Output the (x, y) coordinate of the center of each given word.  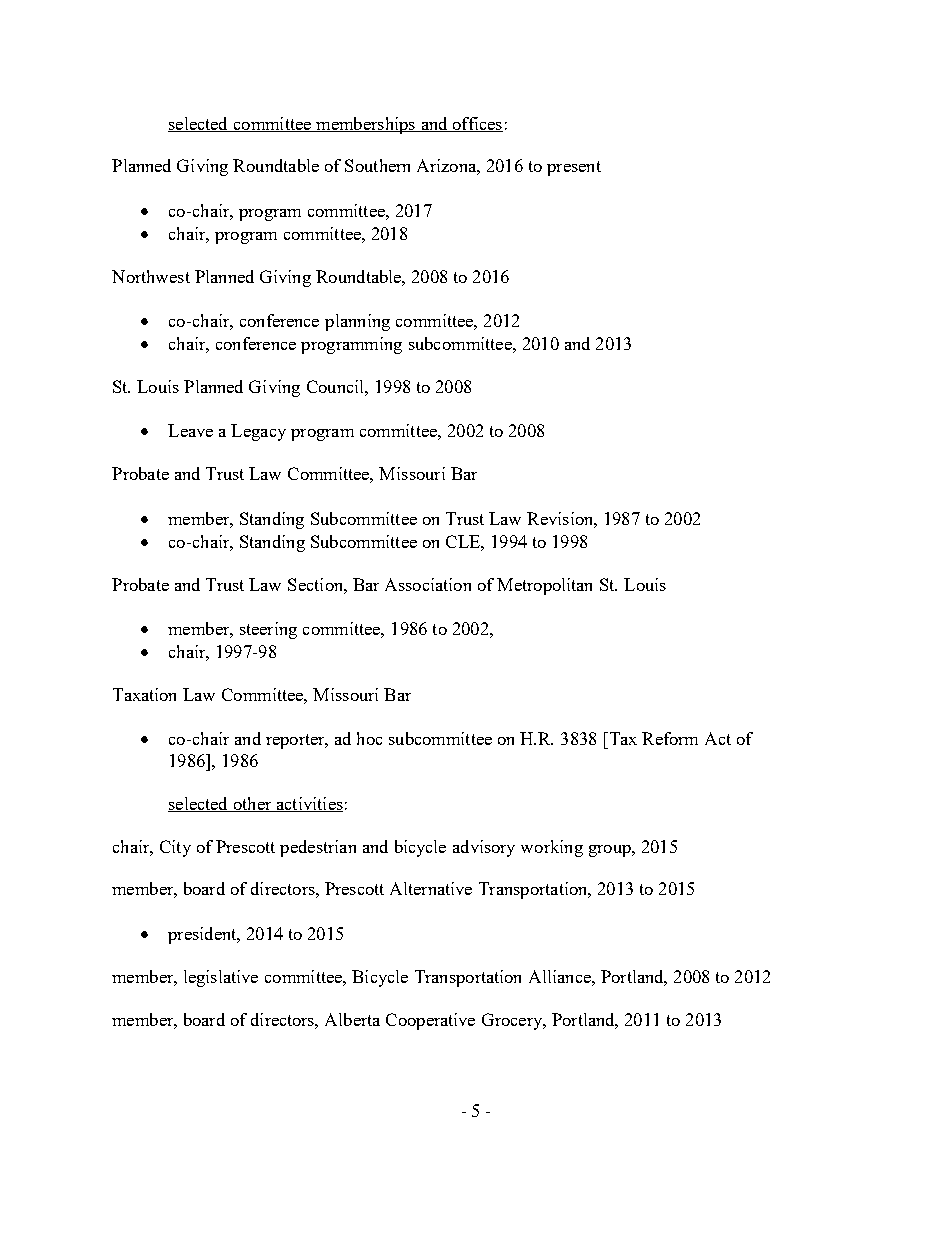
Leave (190, 430)
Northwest (151, 276)
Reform (670, 738)
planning (357, 322)
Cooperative (430, 1021)
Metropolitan (544, 586)
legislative (221, 978)
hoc (369, 738)
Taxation (144, 694)
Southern (377, 165)
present (574, 168)
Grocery (513, 1021)
